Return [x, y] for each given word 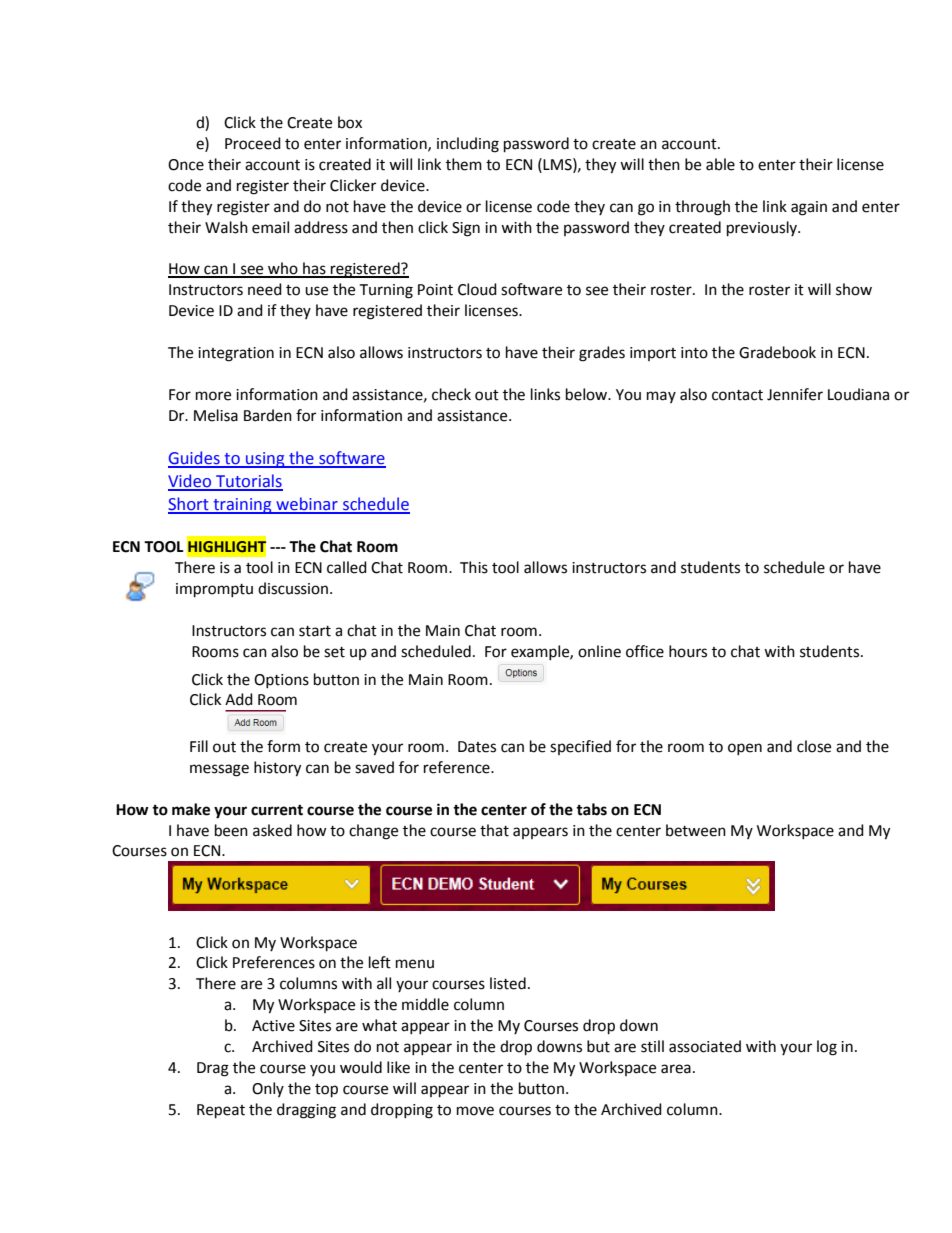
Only [268, 1089]
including [468, 145]
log [827, 1048]
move [475, 1111]
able [720, 164]
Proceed [253, 143]
